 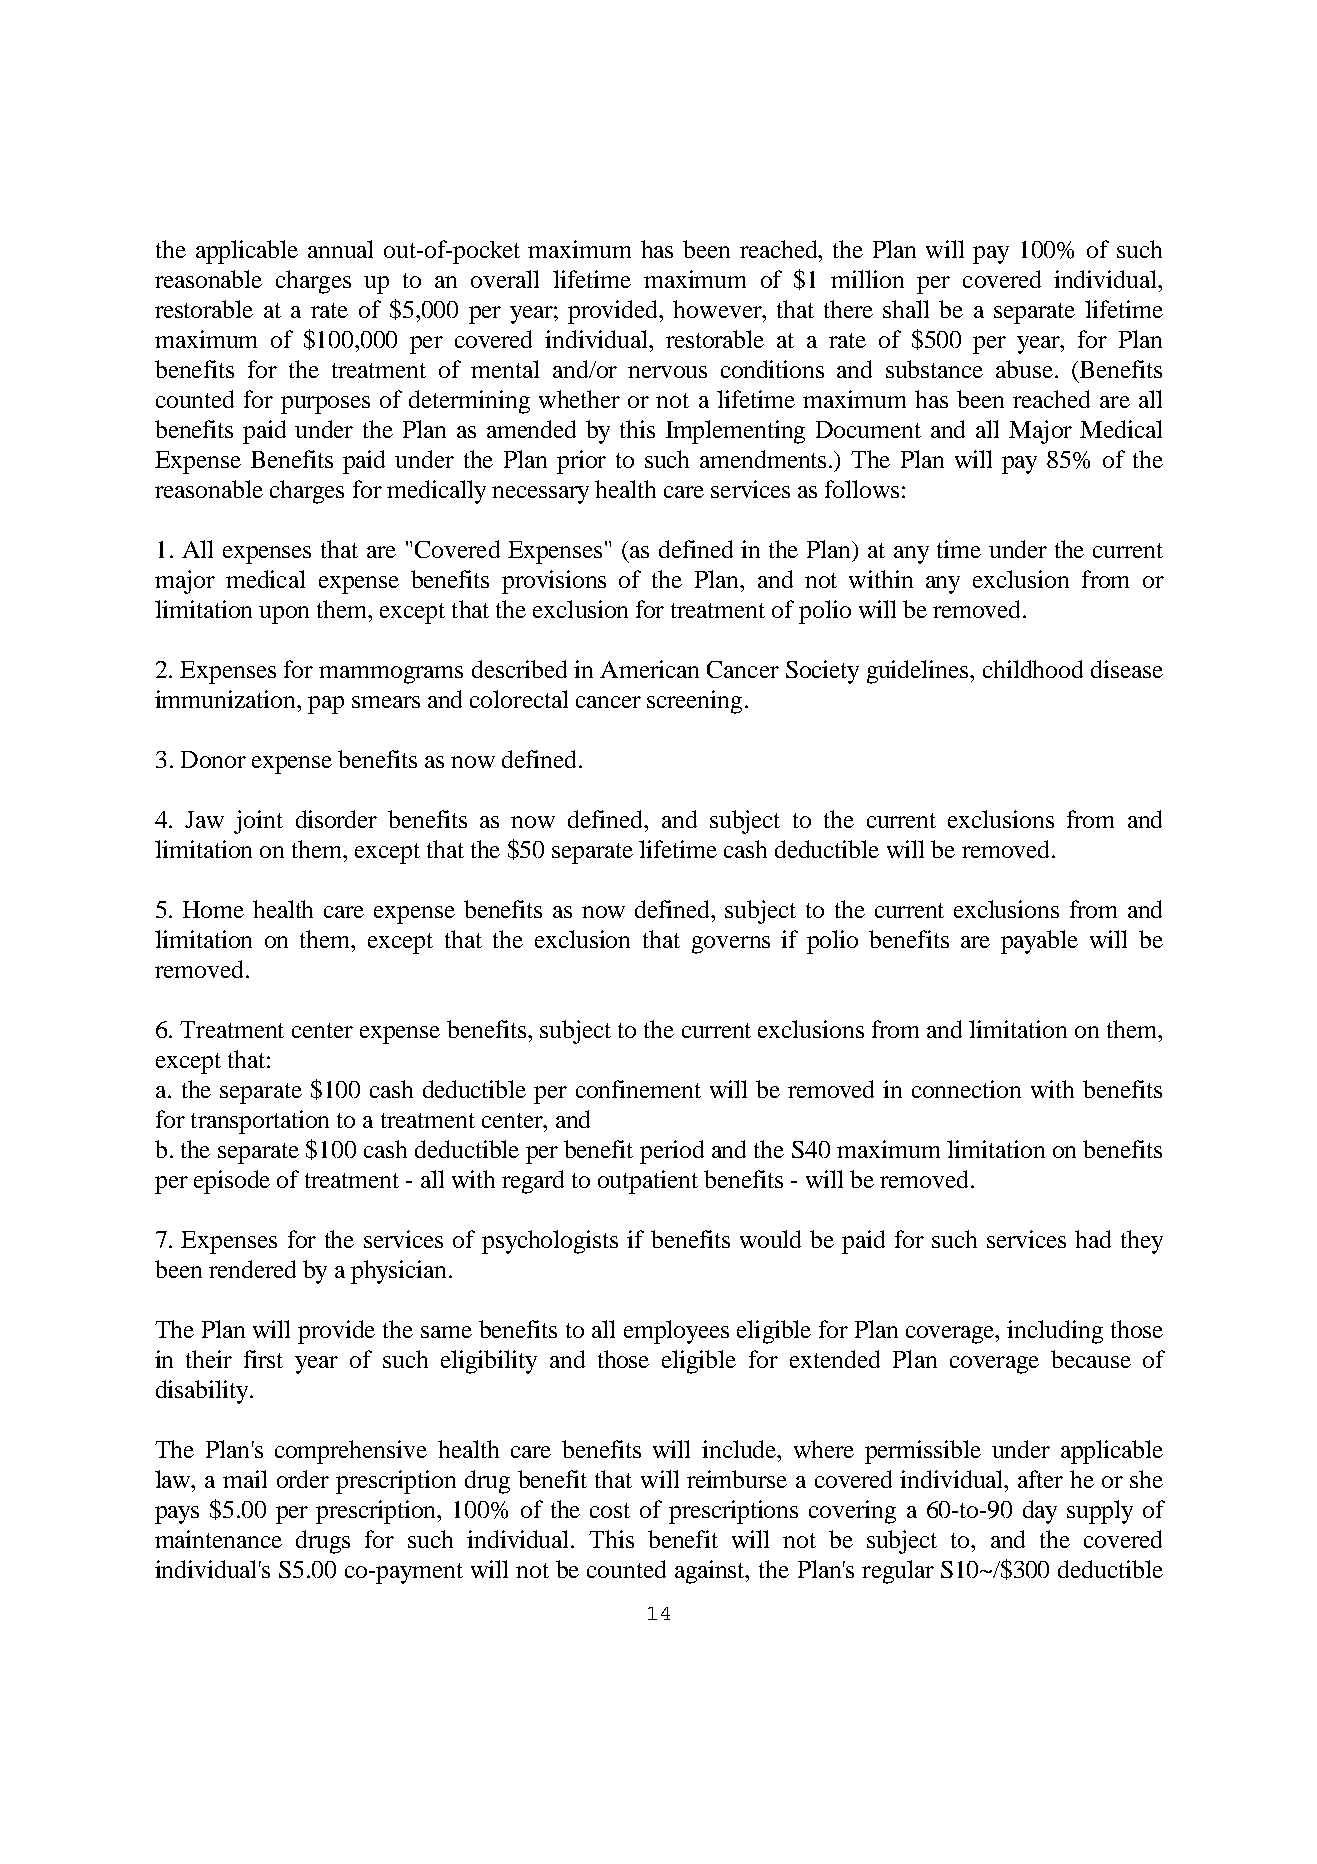 What do you see at coordinates (218, 1539) in the screenshot?
I see `maintenance` at bounding box center [218, 1539].
